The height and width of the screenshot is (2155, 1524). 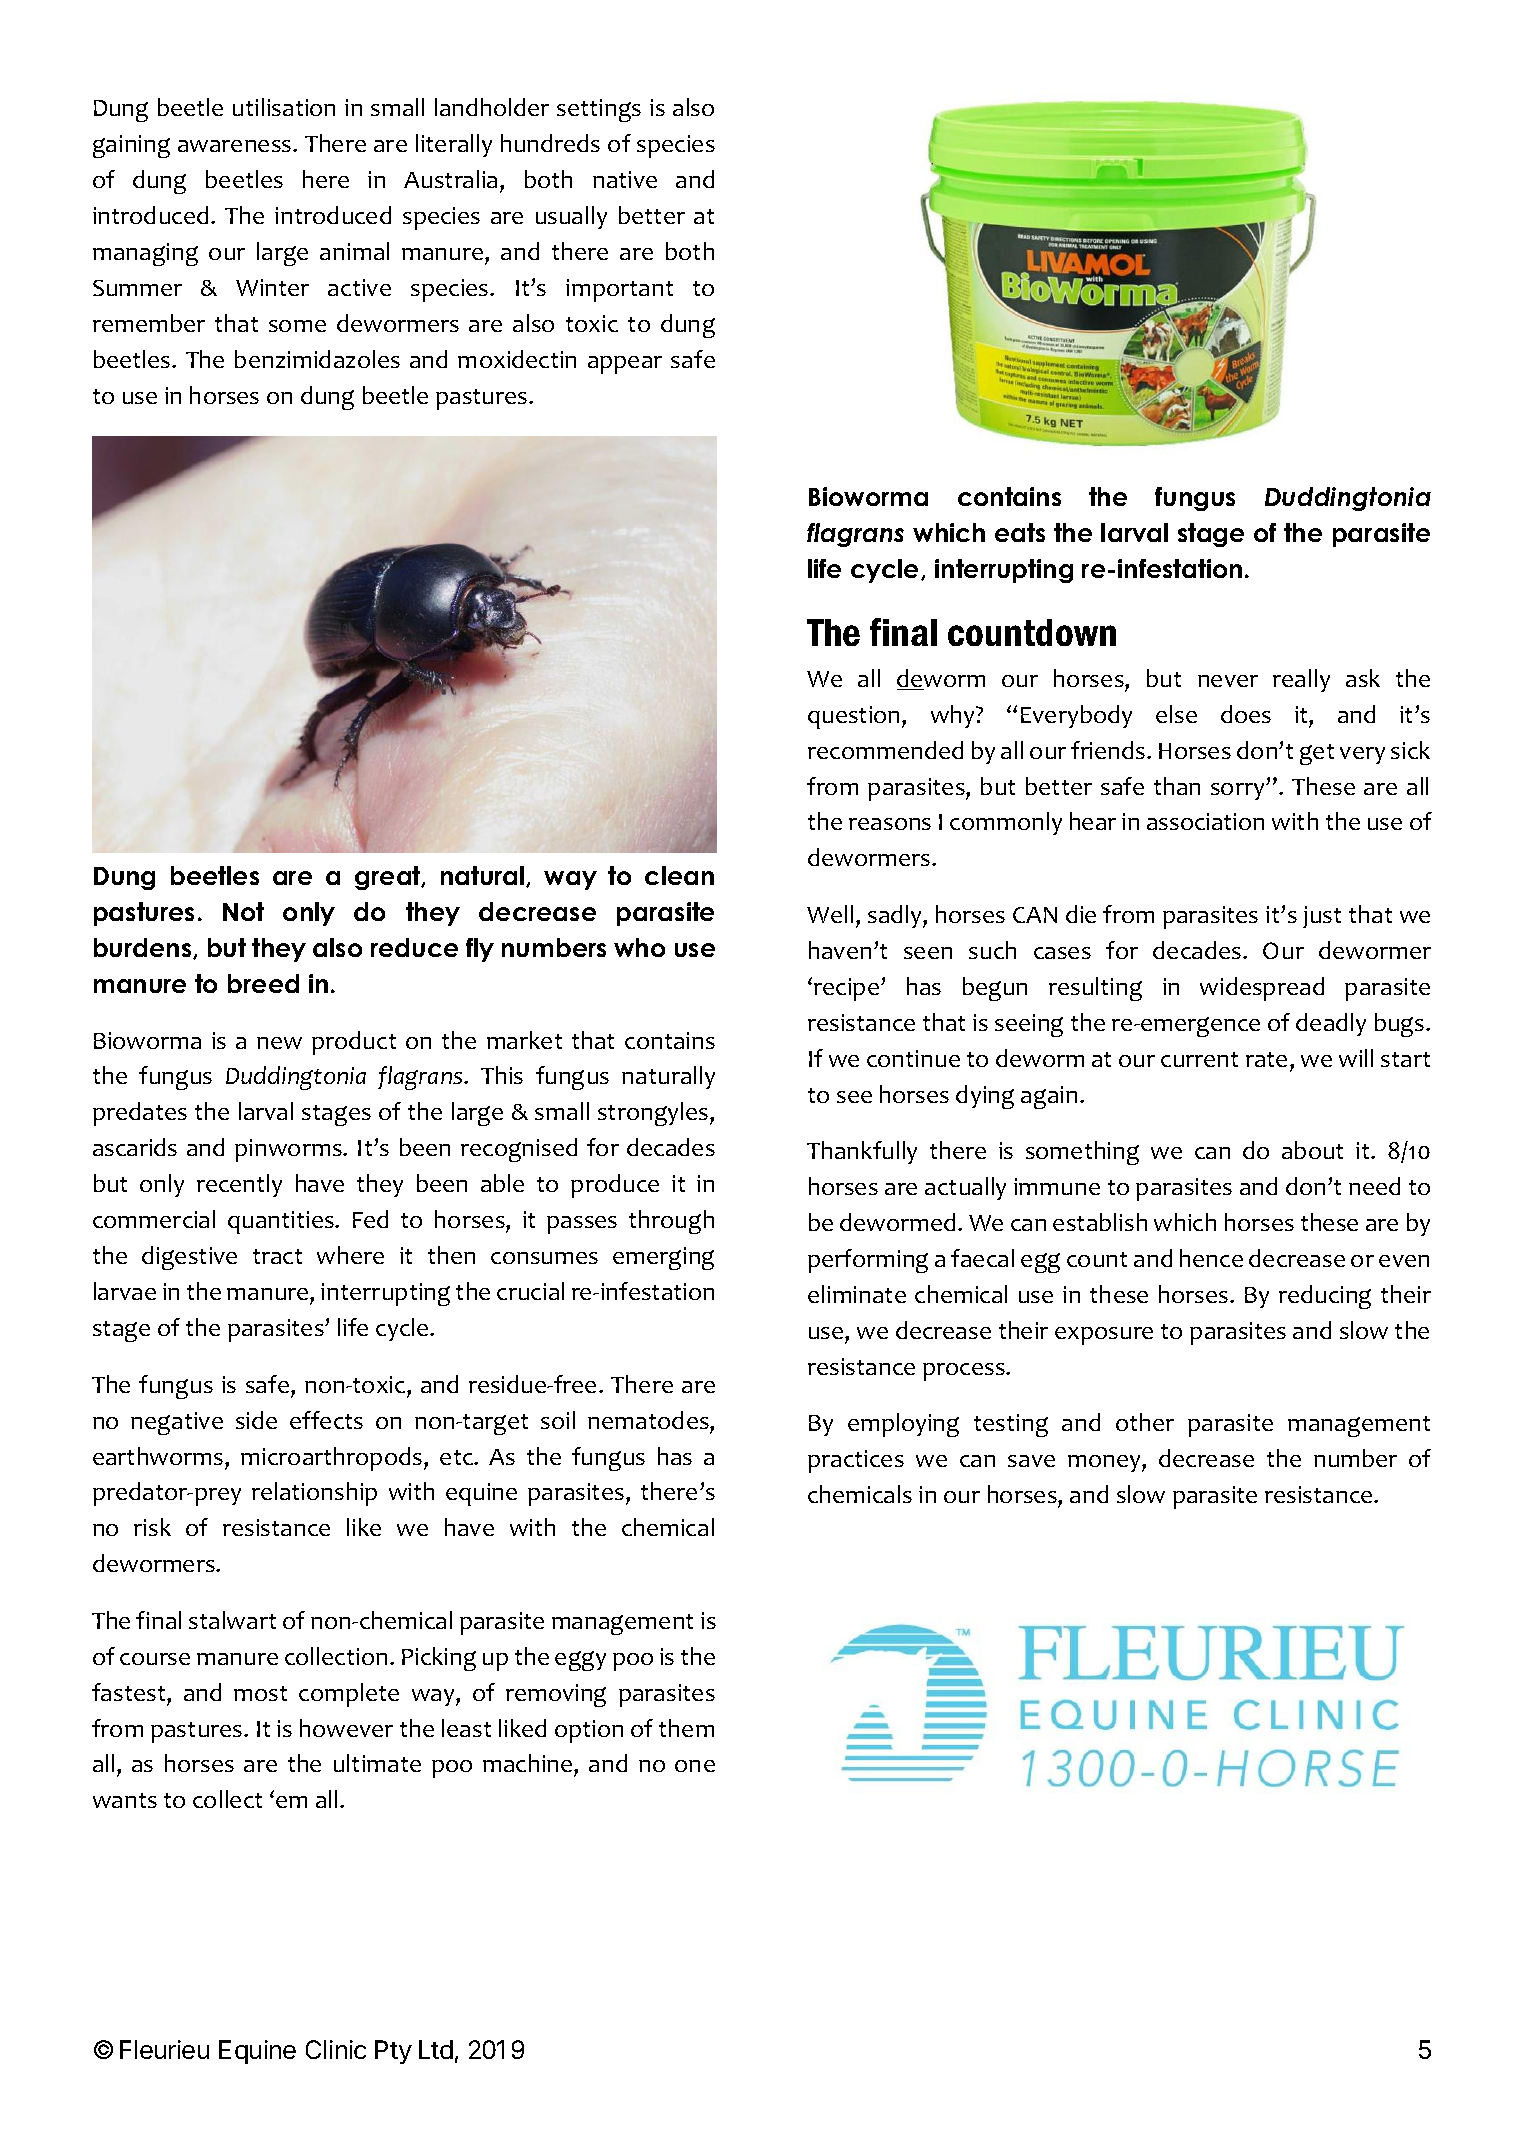 I want to click on new, so click(x=279, y=1043).
